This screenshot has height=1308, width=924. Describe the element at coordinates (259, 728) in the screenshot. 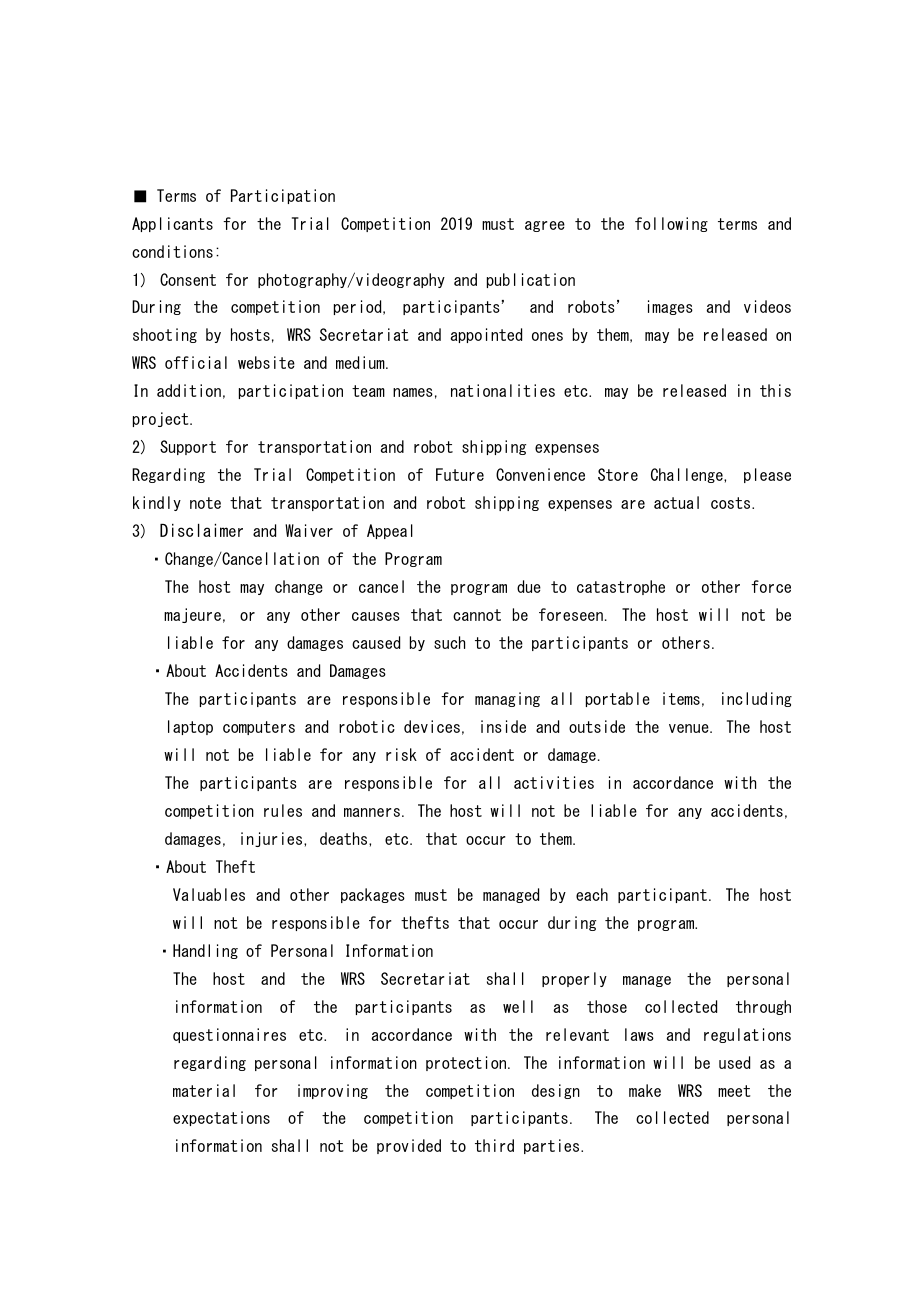

I see `computers` at that location.
